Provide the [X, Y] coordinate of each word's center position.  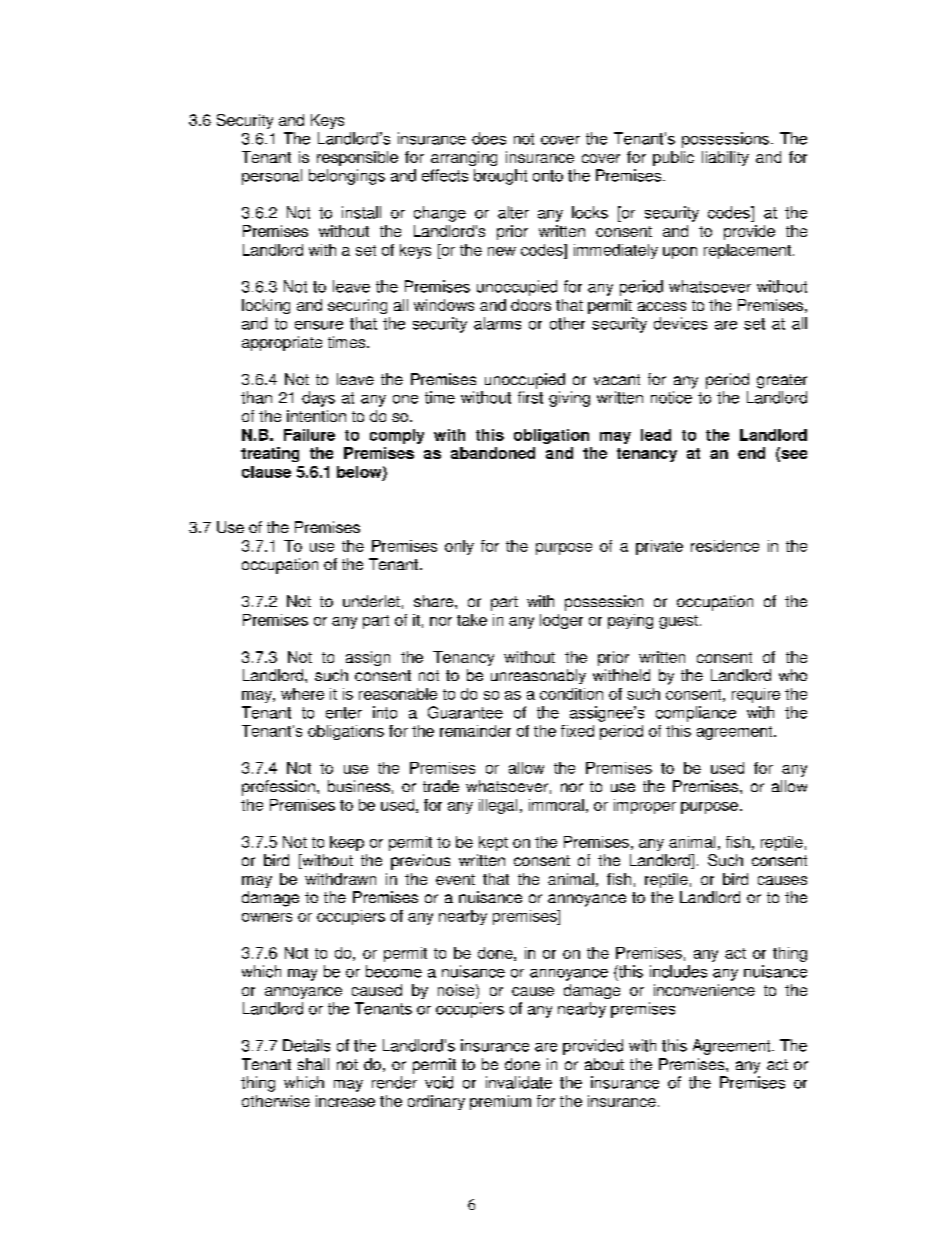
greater [782, 381]
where [302, 694]
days [318, 399]
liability [725, 158]
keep [347, 843]
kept [493, 843]
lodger [561, 621]
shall [313, 1064]
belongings [347, 177]
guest [678, 622]
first [530, 397]
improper [645, 806]
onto [548, 176]
